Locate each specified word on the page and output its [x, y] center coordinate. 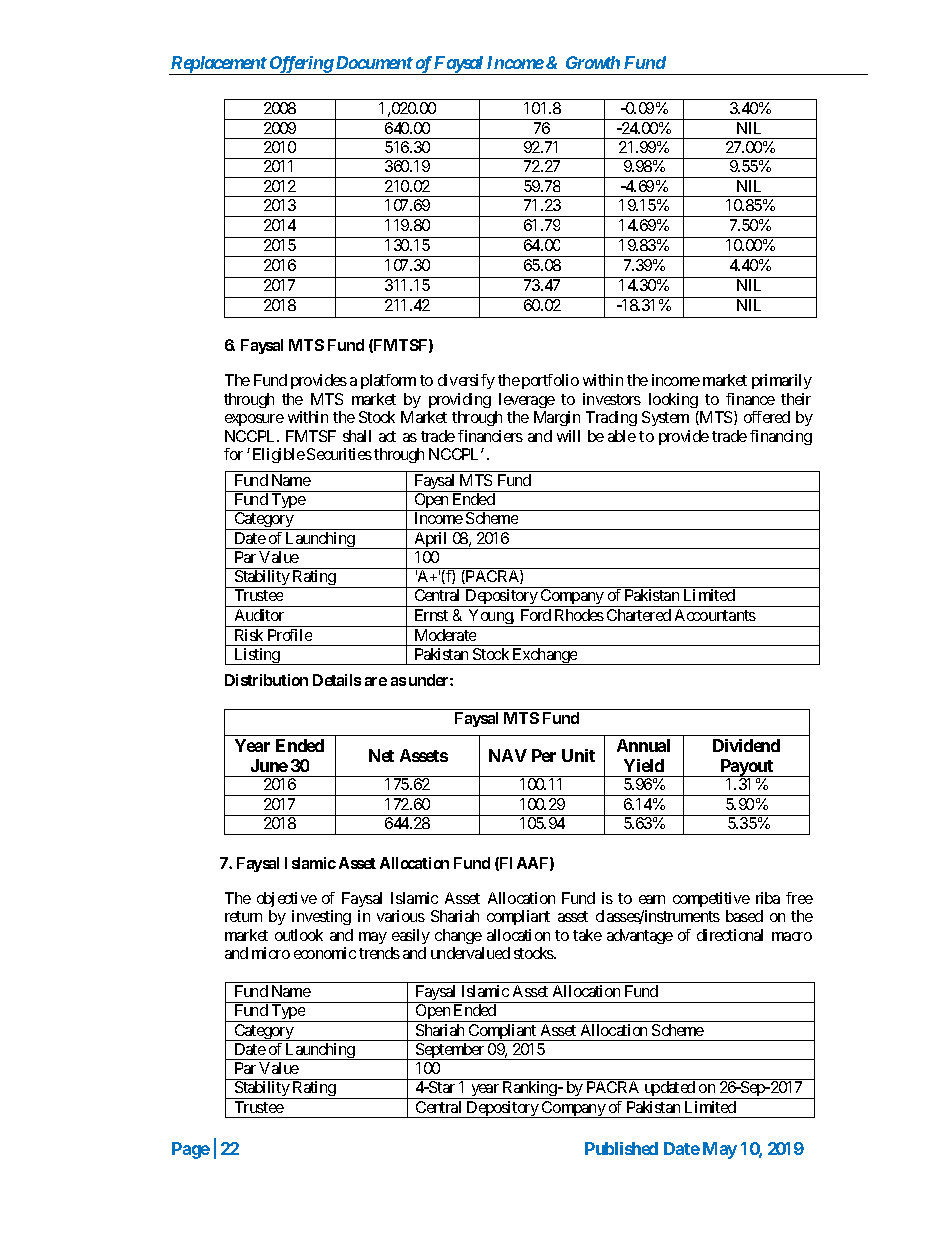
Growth [593, 62]
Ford [536, 615]
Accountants [715, 615]
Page [191, 1150]
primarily [782, 381]
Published [621, 1148]
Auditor [259, 615]
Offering [301, 65]
